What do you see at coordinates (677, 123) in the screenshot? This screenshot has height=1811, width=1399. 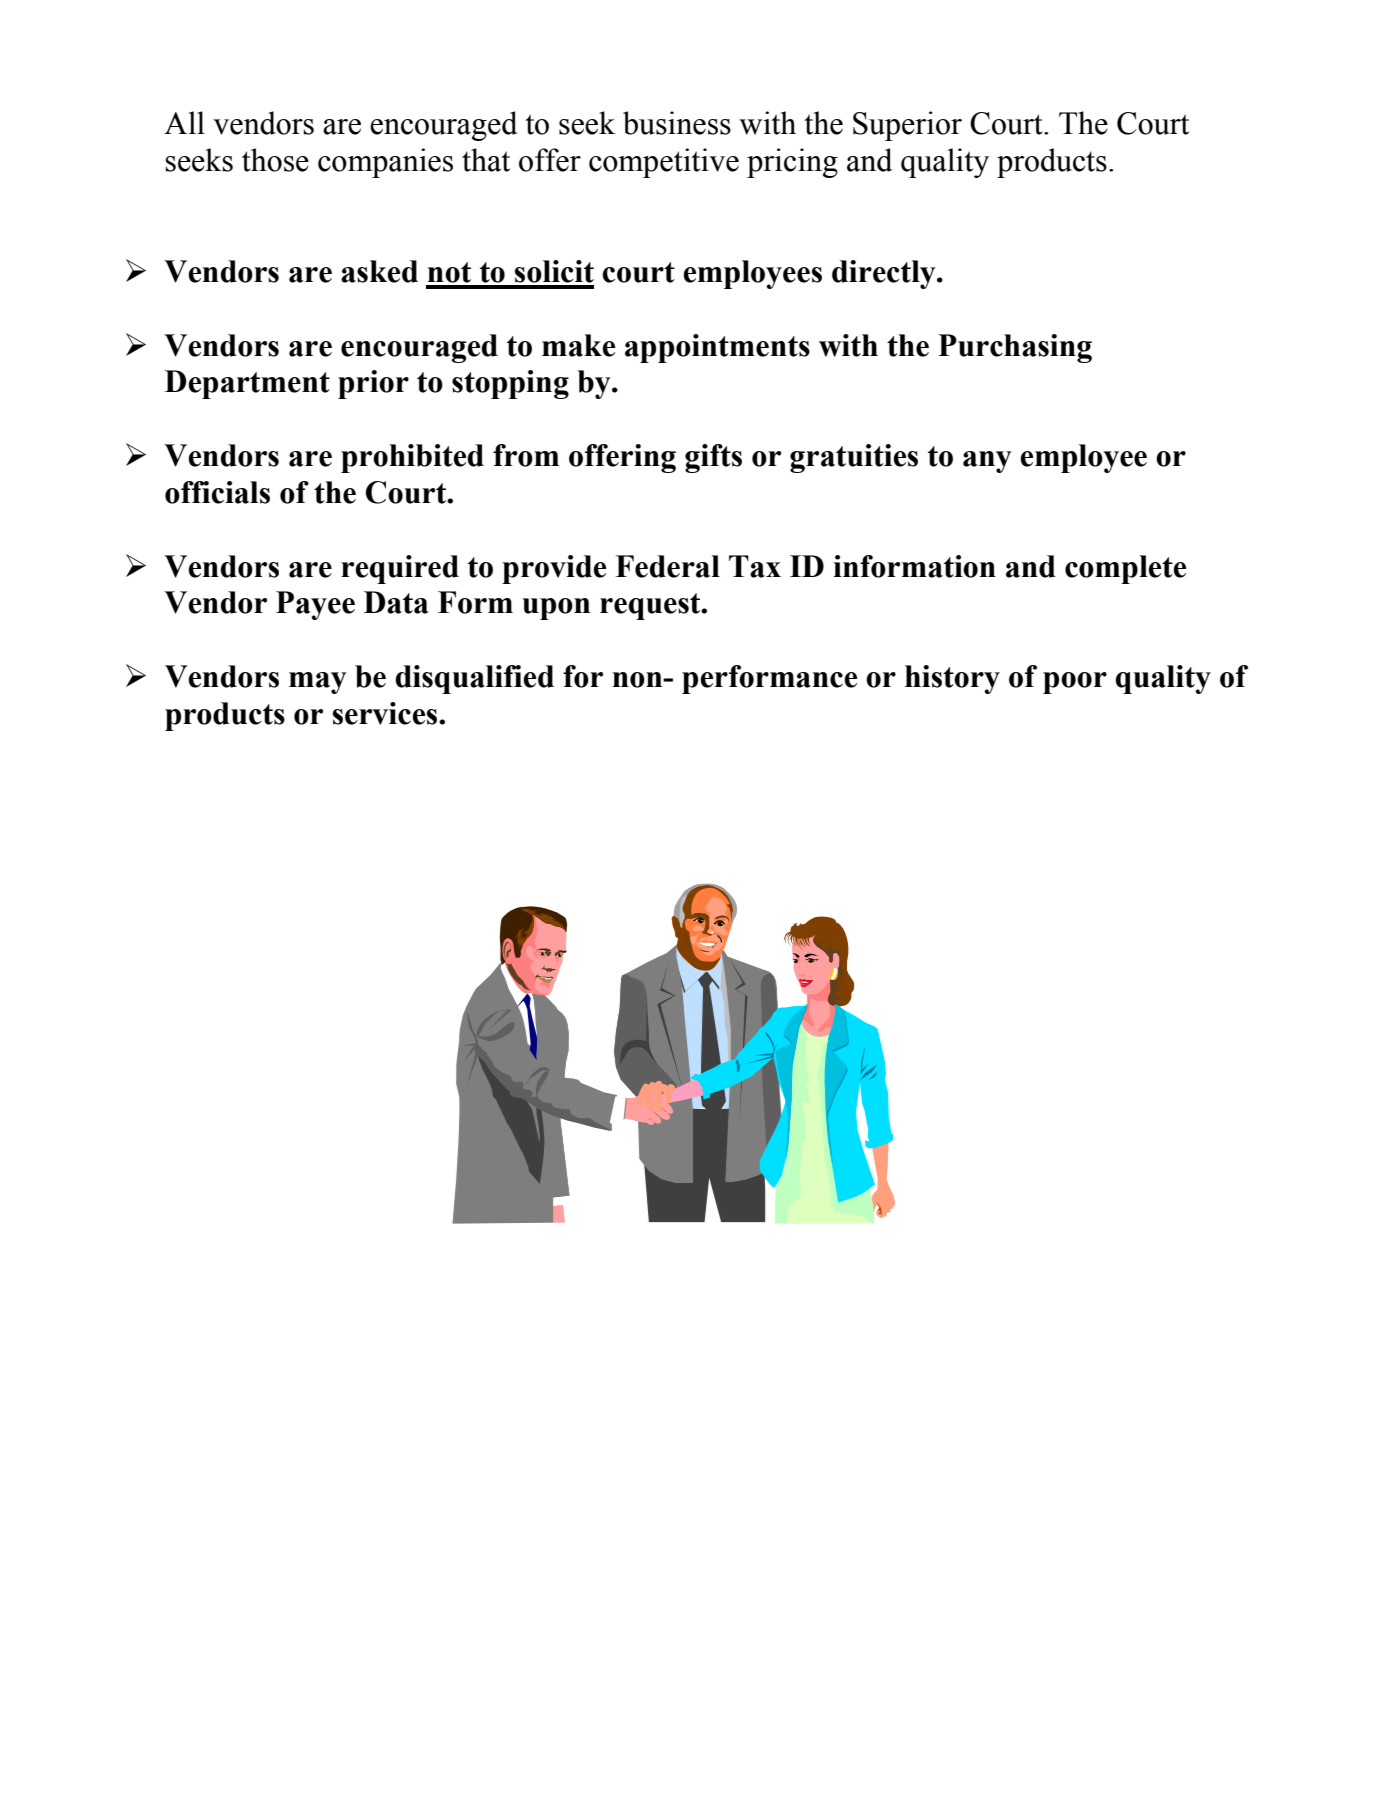 I see `business` at bounding box center [677, 123].
